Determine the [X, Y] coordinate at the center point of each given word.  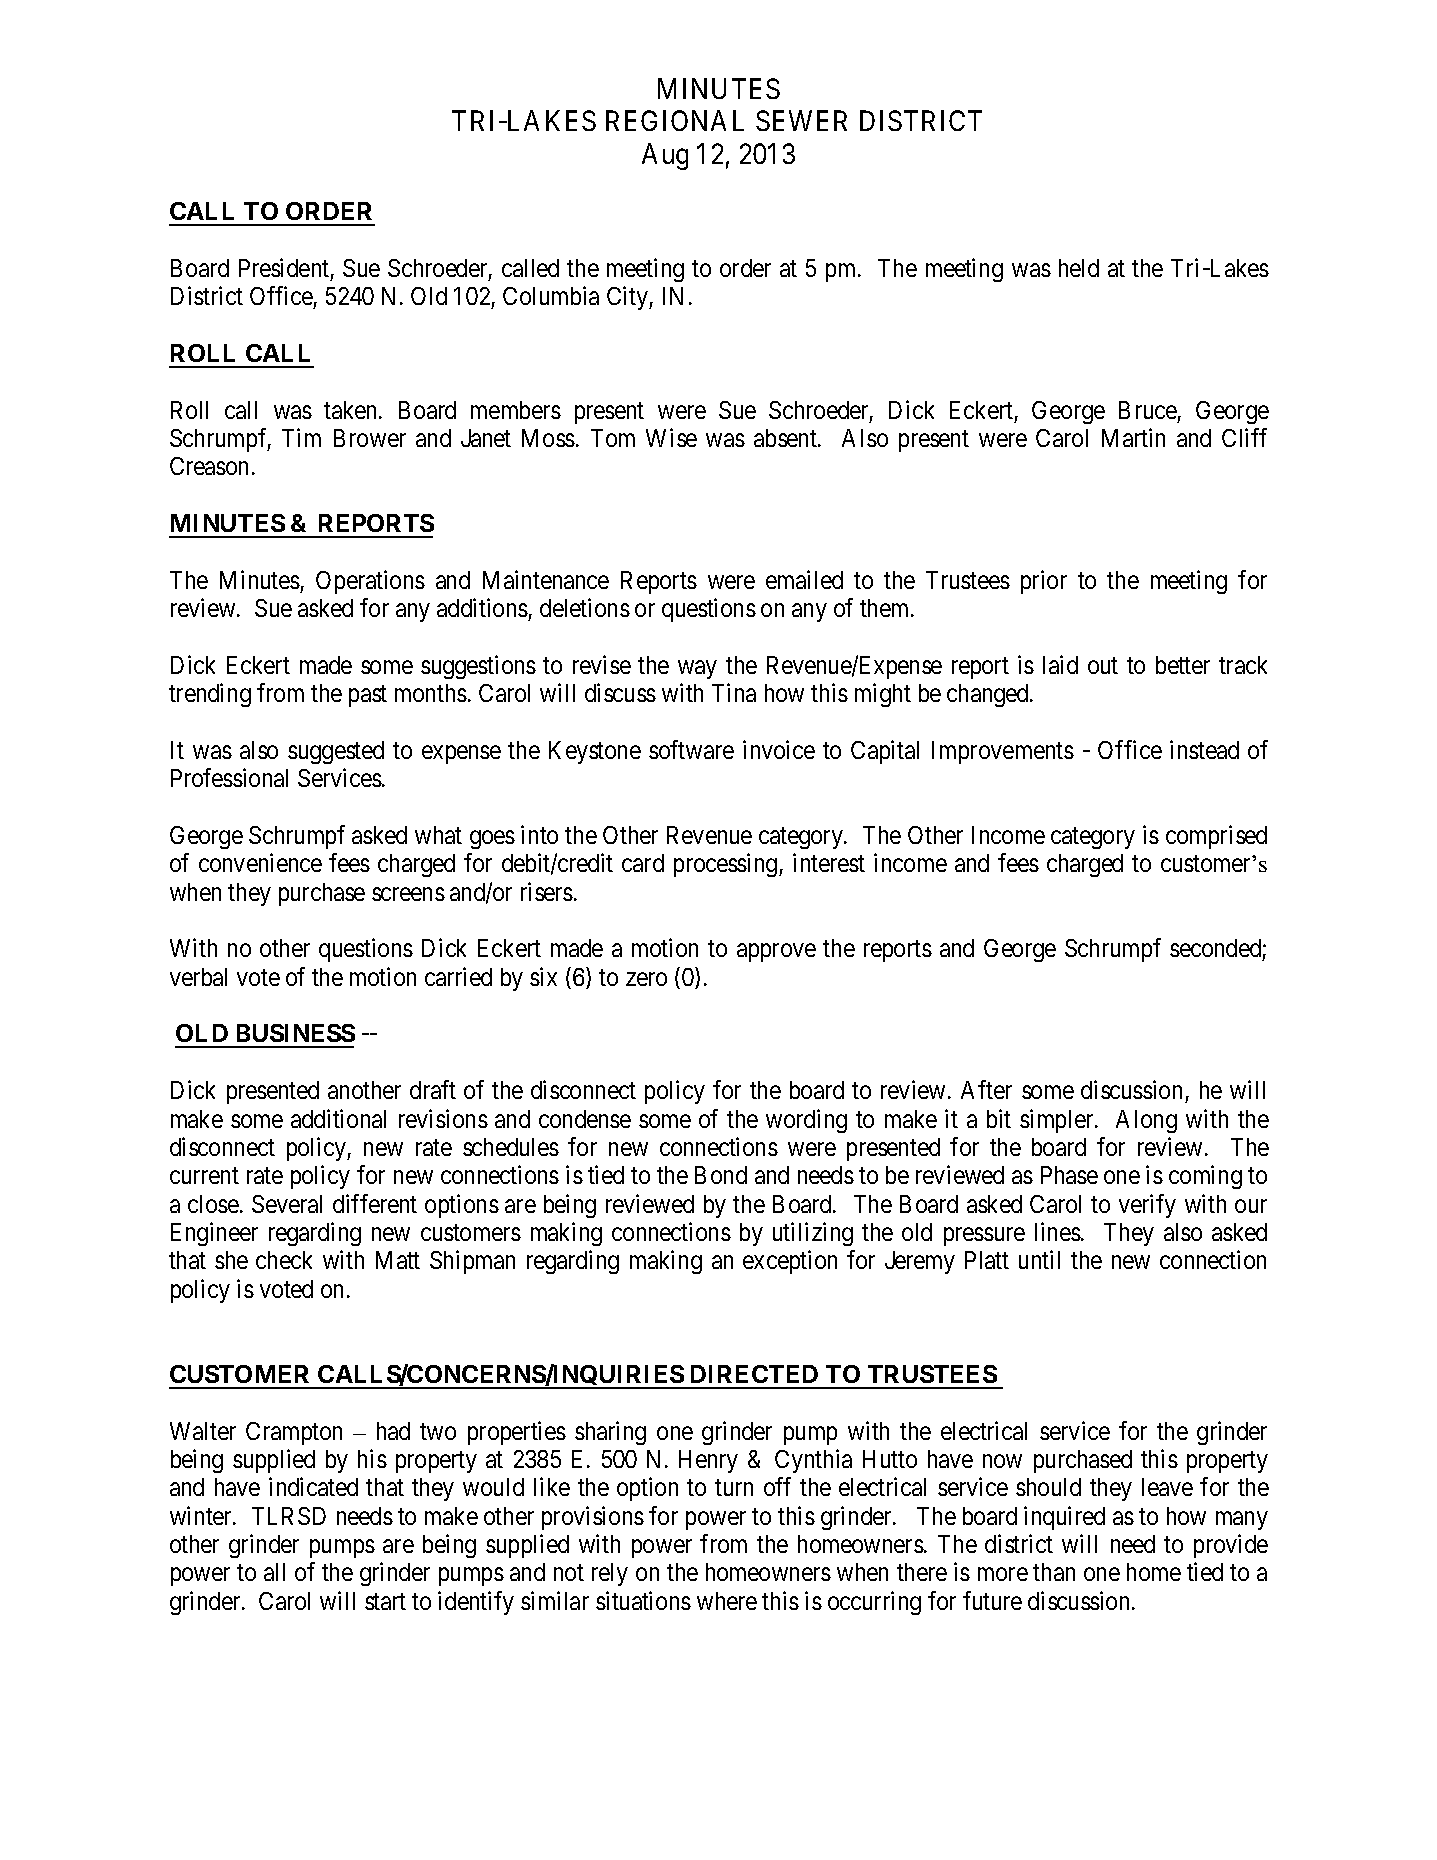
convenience [260, 862]
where [727, 1601]
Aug [665, 156]
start [385, 1601]
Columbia [551, 295]
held [1079, 268]
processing [727, 865]
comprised [1216, 837]
